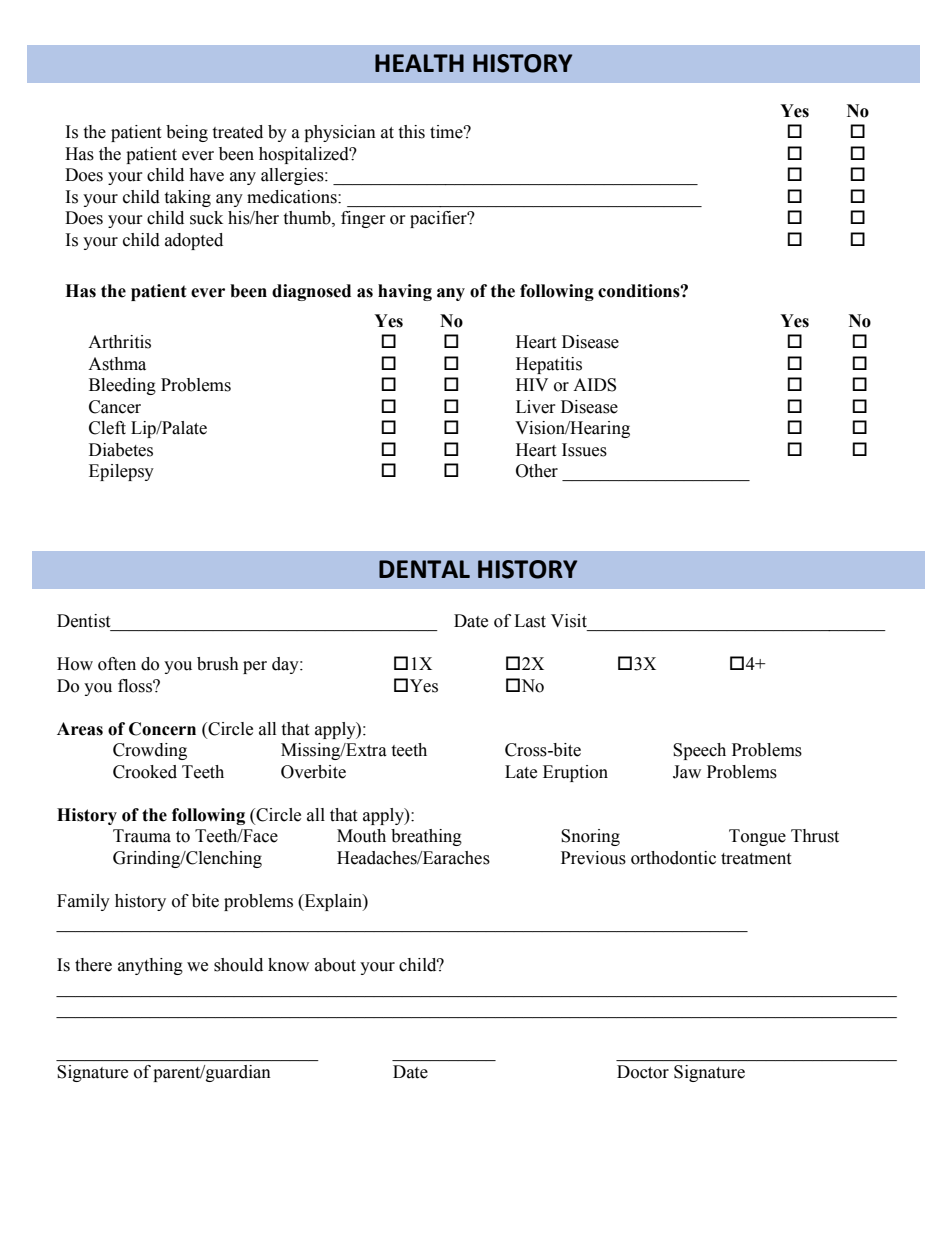 The width and height of the screenshot is (952, 1233). I want to click on being, so click(187, 133).
